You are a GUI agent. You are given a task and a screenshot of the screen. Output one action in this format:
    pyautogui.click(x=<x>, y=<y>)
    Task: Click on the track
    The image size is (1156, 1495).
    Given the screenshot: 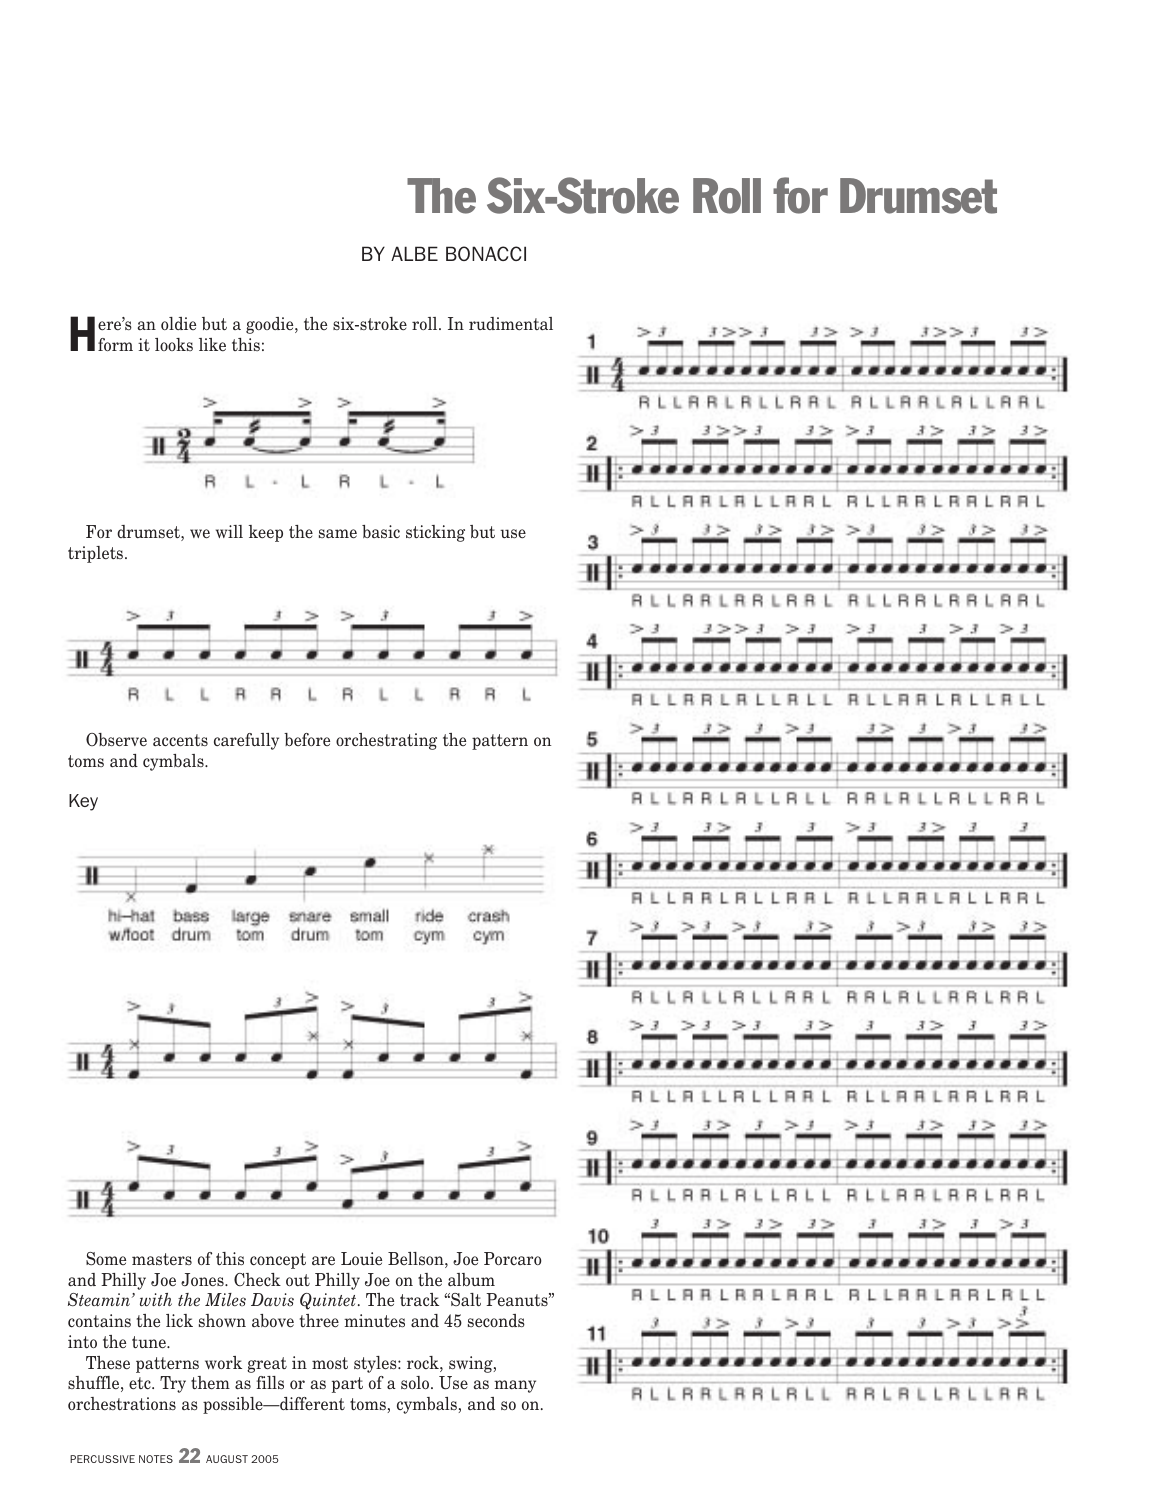 What is the action you would take?
    pyautogui.click(x=419, y=1299)
